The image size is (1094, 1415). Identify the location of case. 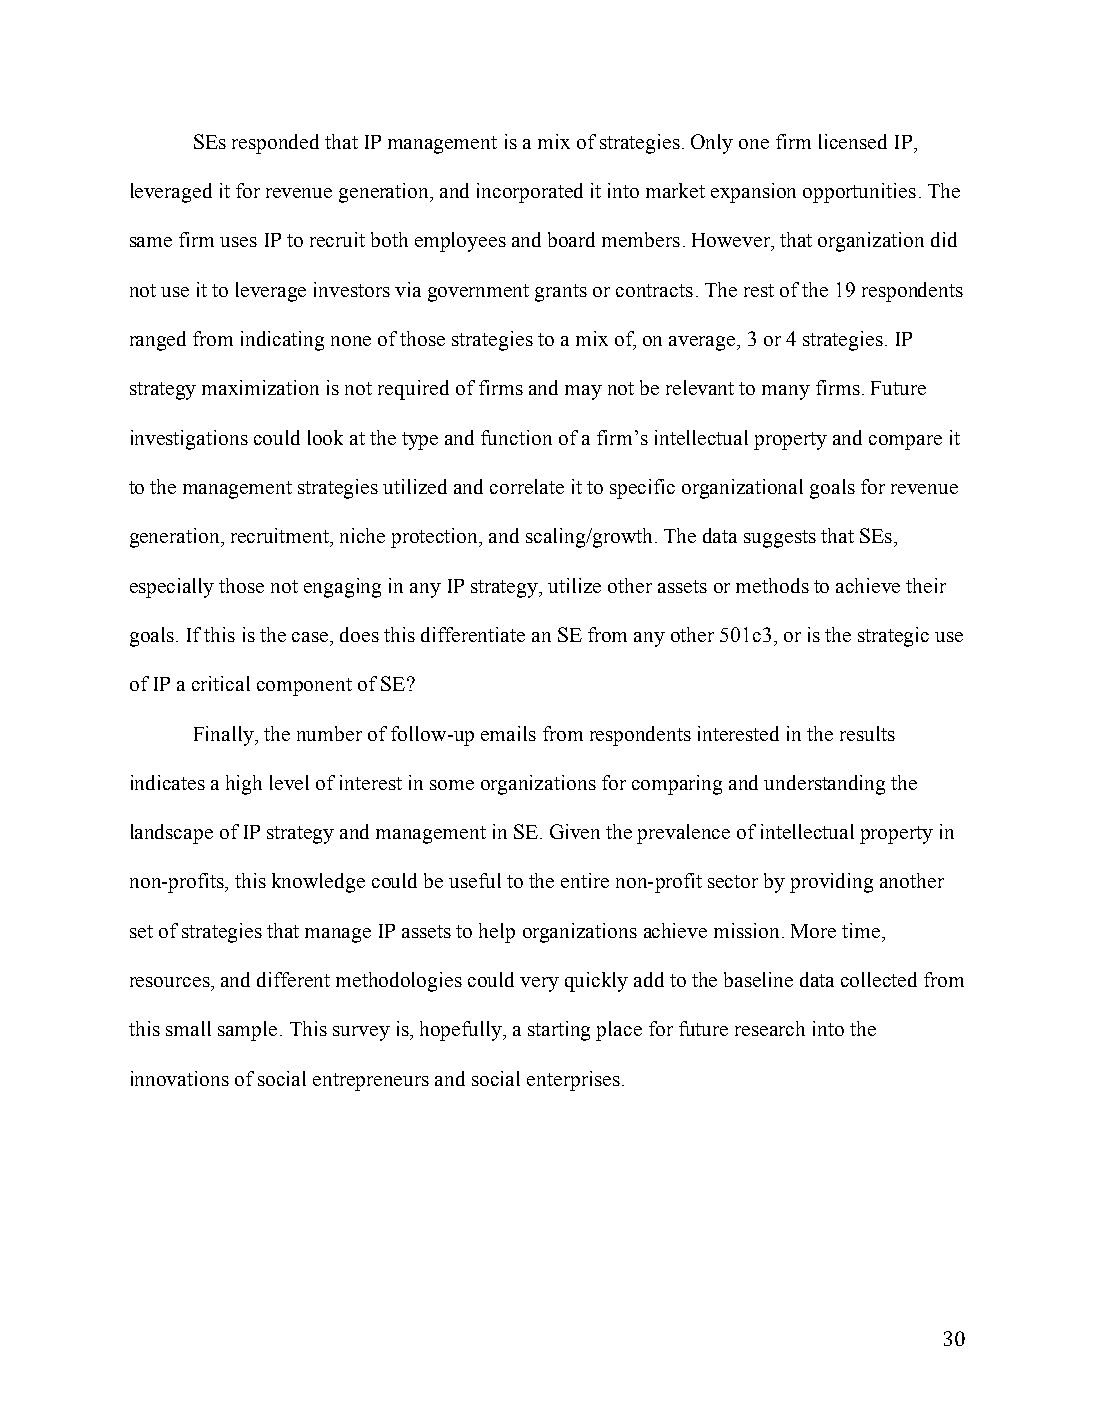
(311, 637).
